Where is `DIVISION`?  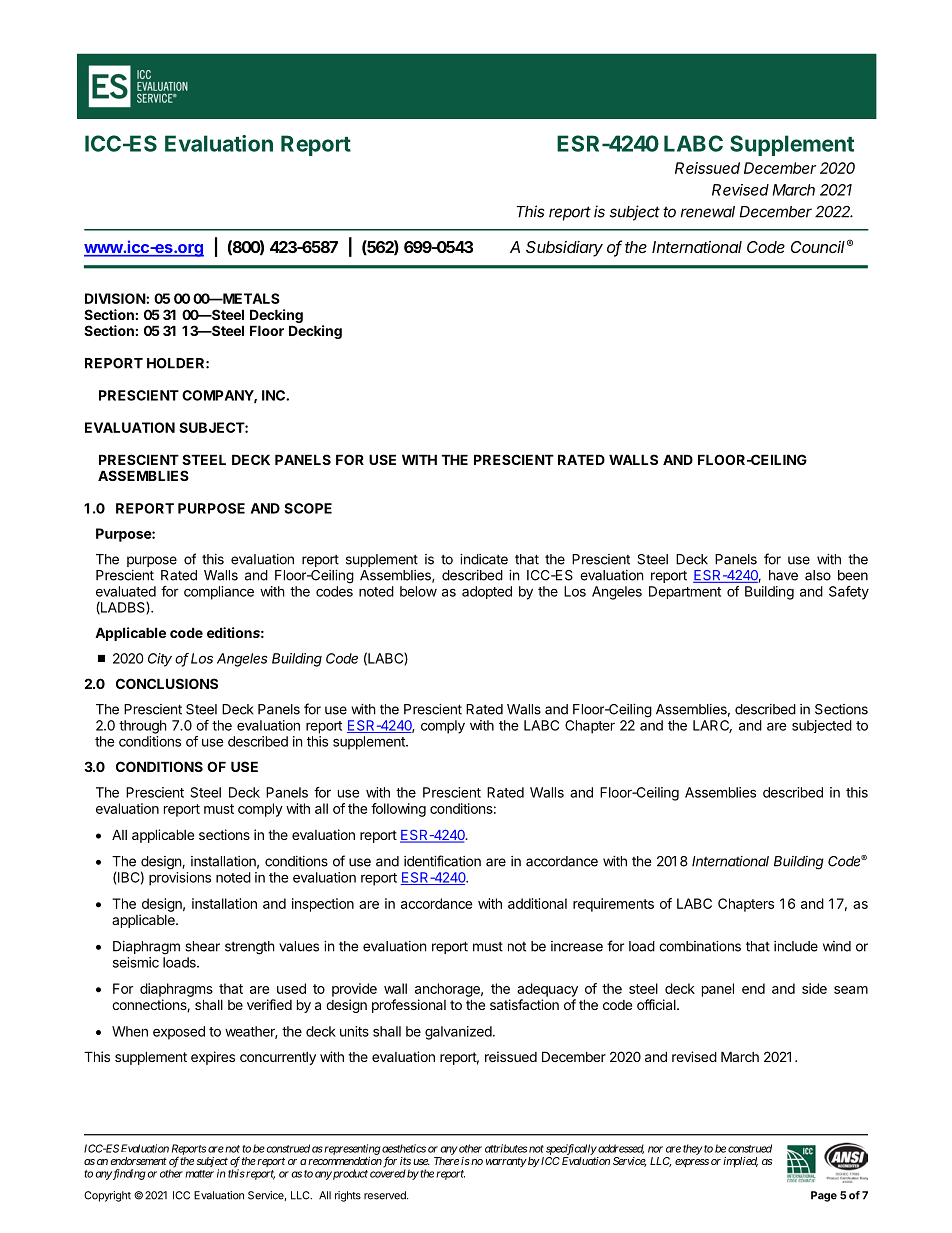 DIVISION is located at coordinates (116, 298).
